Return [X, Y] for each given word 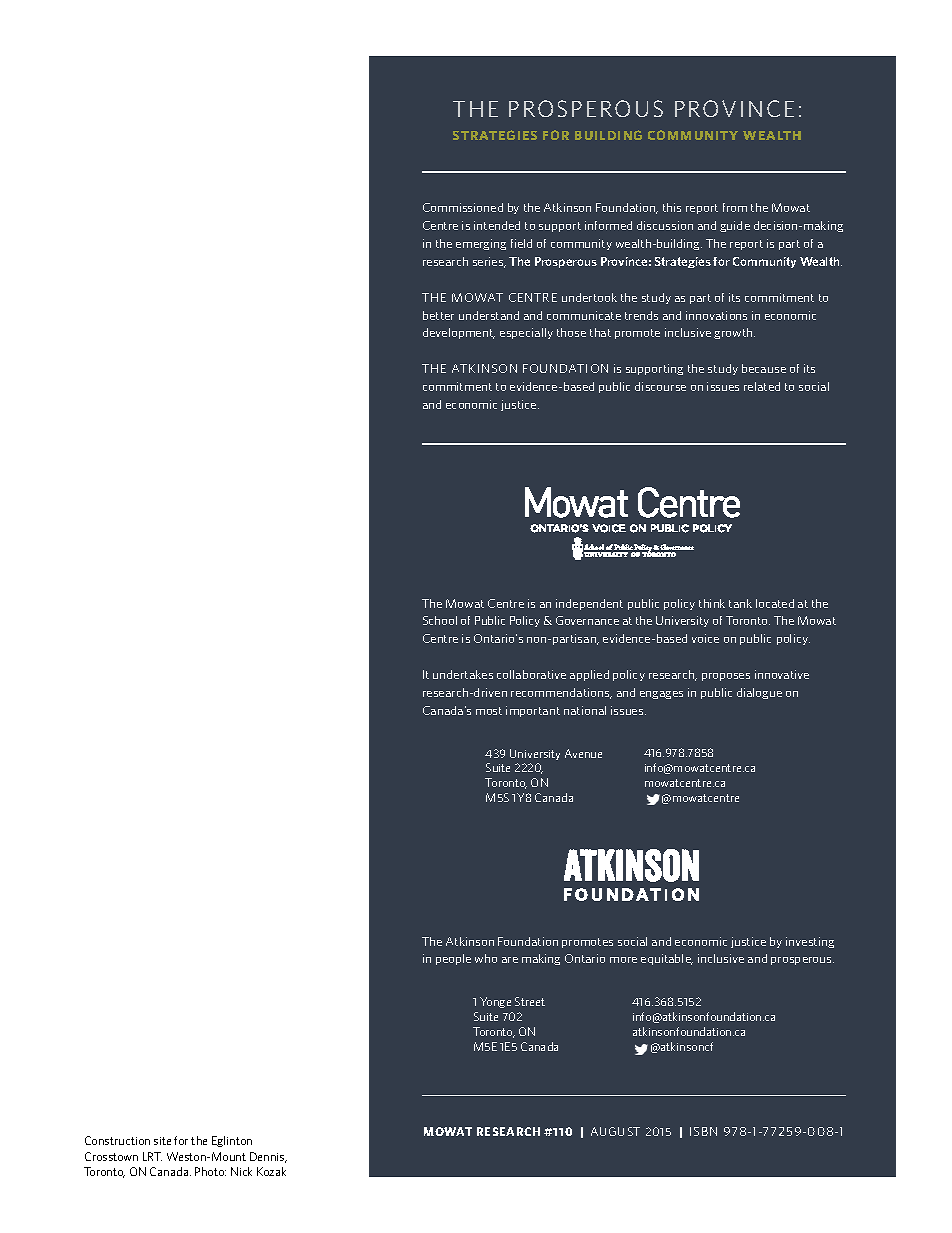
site [162, 1141]
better [438, 315]
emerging [481, 244]
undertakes [463, 674]
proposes [726, 677]
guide [735, 226]
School [440, 620]
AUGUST [615, 1131]
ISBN [703, 1131]
